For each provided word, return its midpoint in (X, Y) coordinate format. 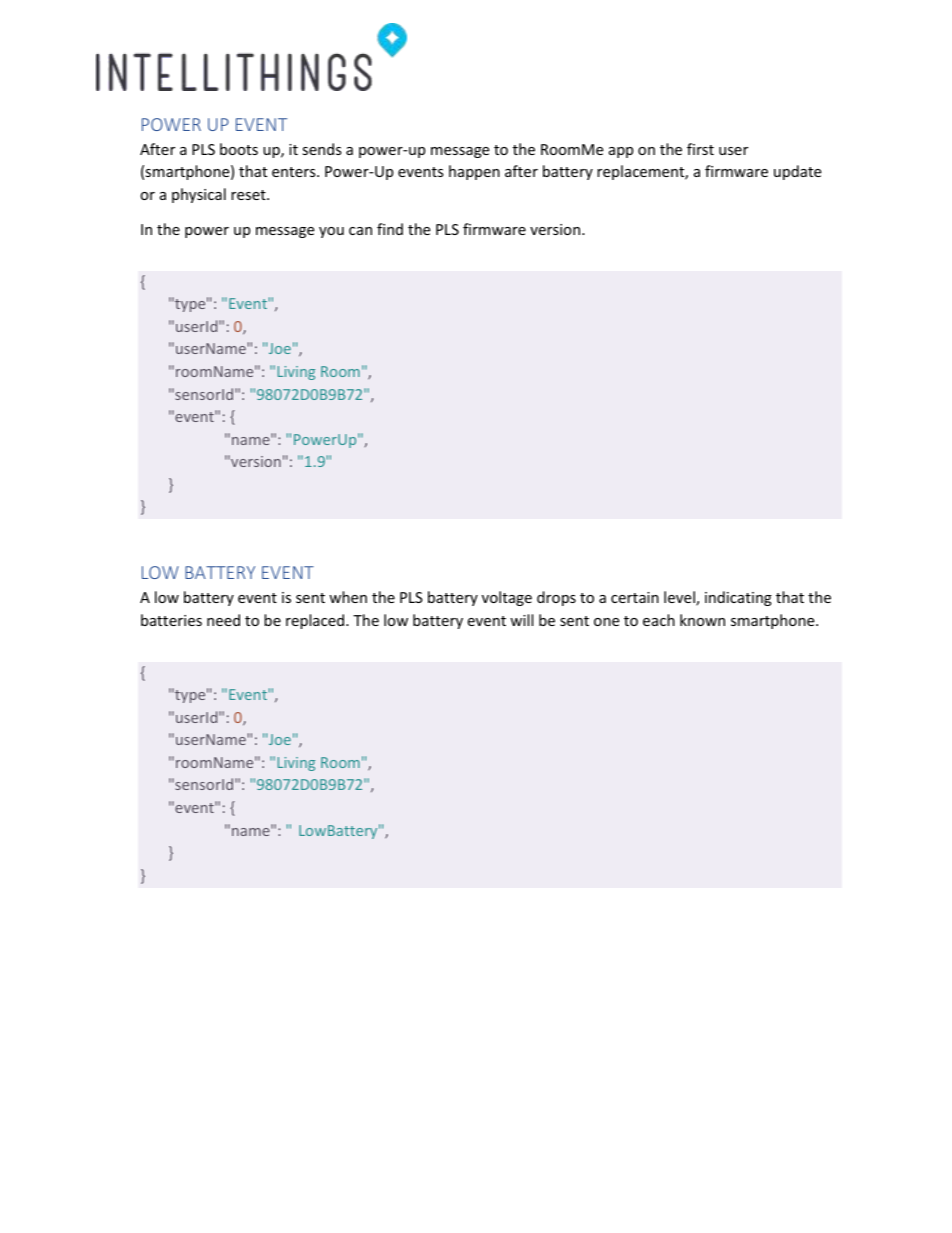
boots (239, 149)
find (390, 229)
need (223, 620)
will (521, 620)
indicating (738, 598)
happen (474, 172)
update (797, 172)
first (700, 149)
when (348, 597)
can (360, 231)
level (680, 598)
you (331, 232)
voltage (507, 598)
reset (249, 195)
